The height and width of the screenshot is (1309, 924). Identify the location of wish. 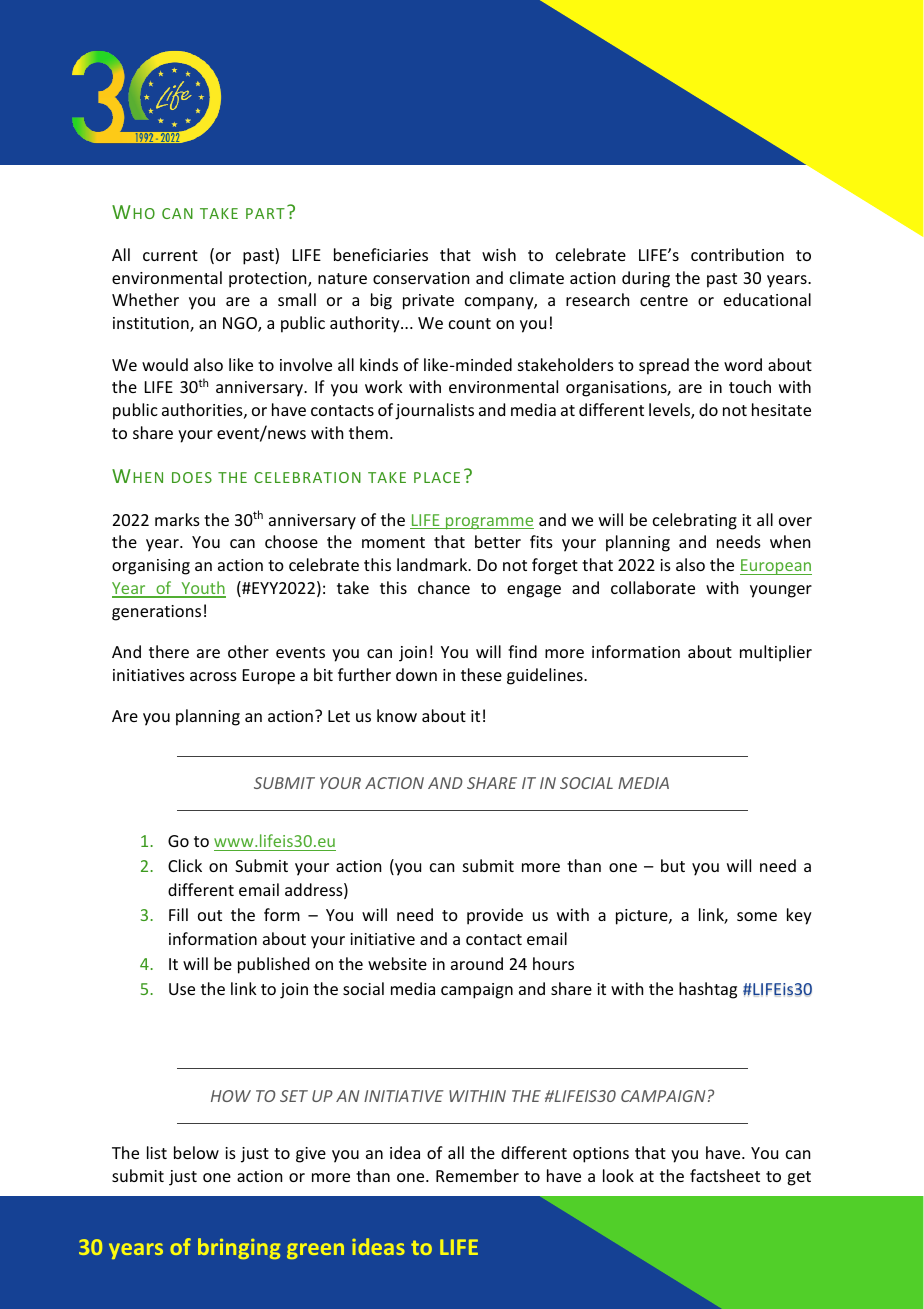
(499, 254).
